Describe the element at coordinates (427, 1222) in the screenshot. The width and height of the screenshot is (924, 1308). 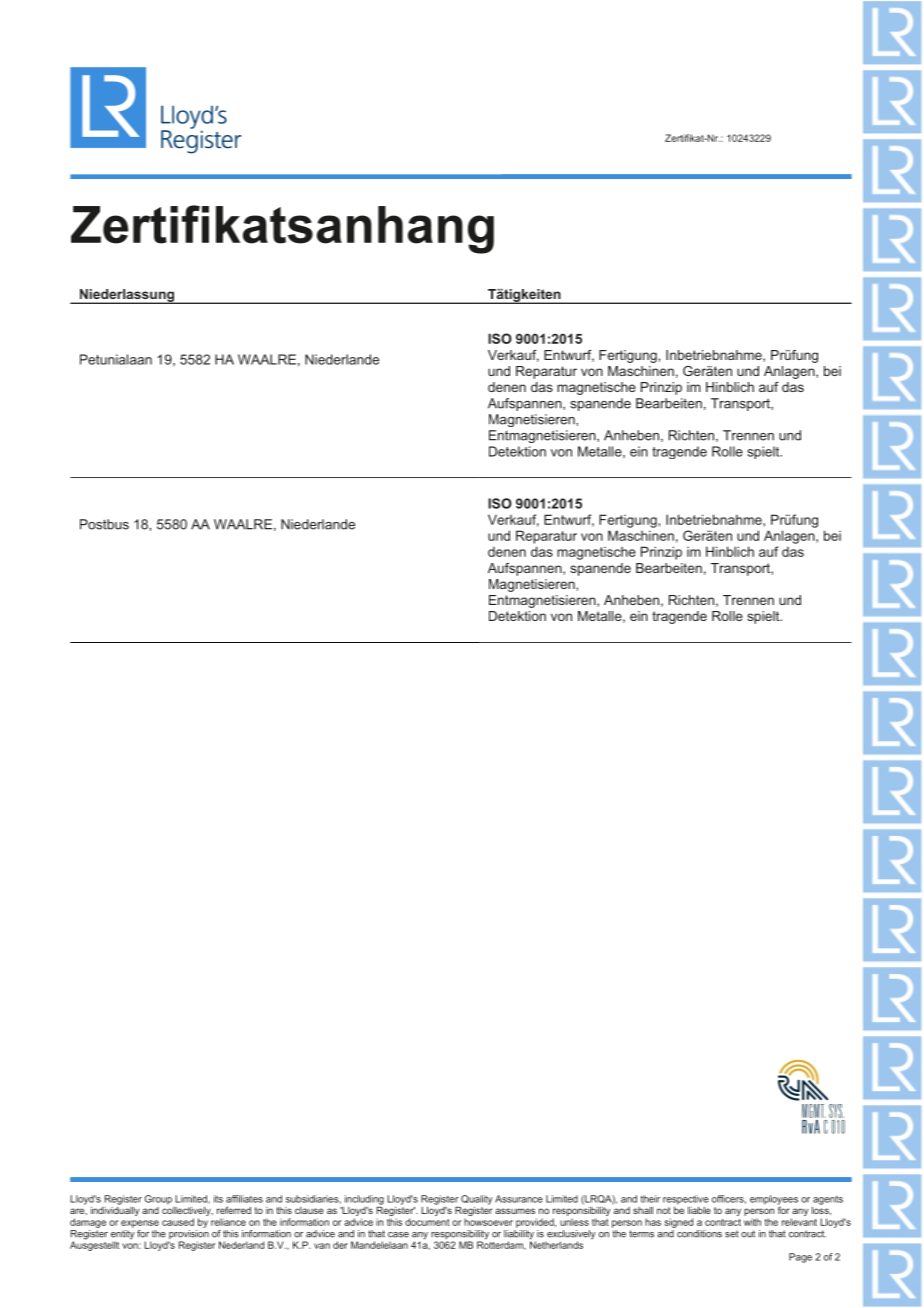
I see `document` at that location.
